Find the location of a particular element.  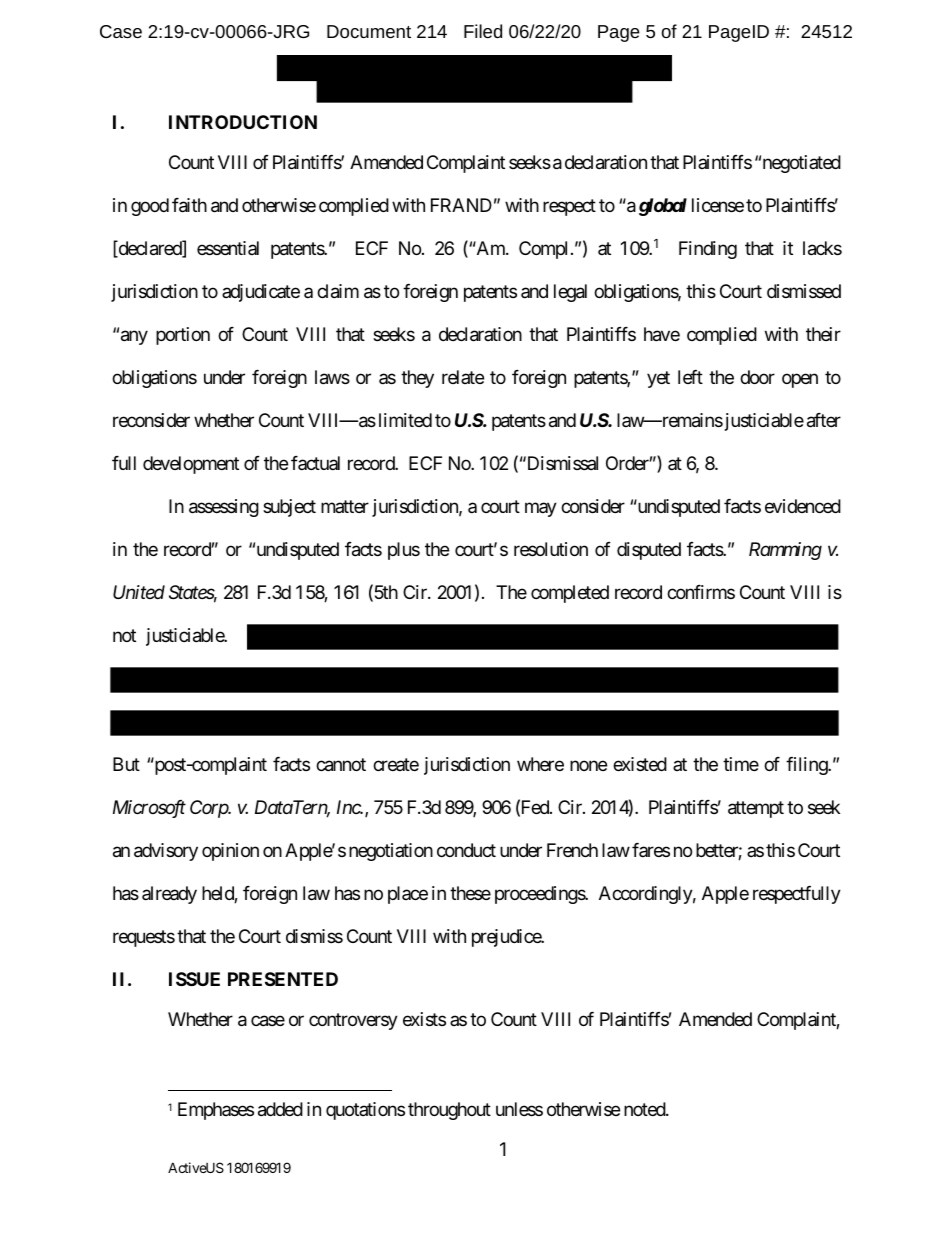

noted is located at coordinates (645, 1109).
